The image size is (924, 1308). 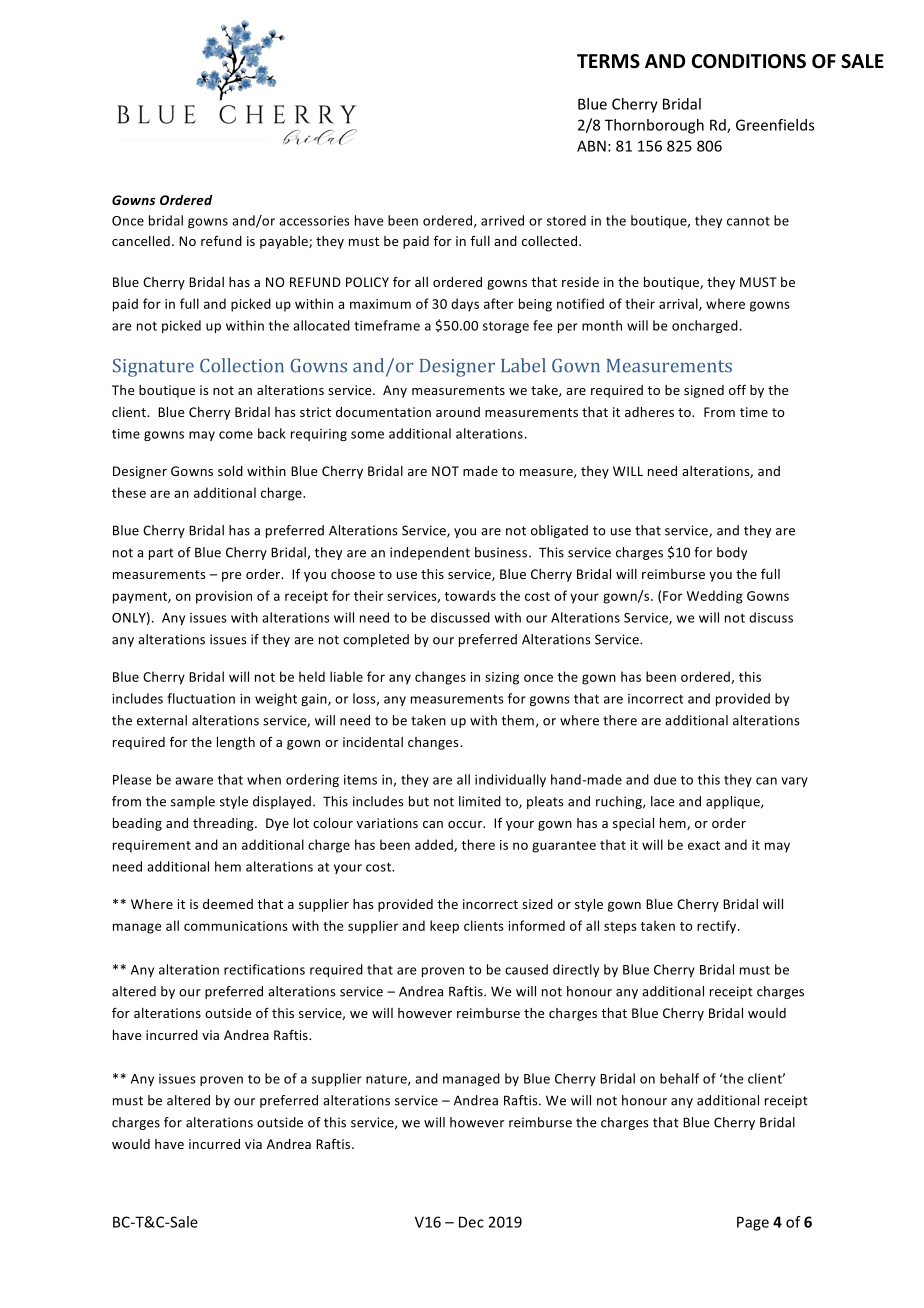 What do you see at coordinates (591, 146) in the screenshot?
I see `ABN` at bounding box center [591, 146].
